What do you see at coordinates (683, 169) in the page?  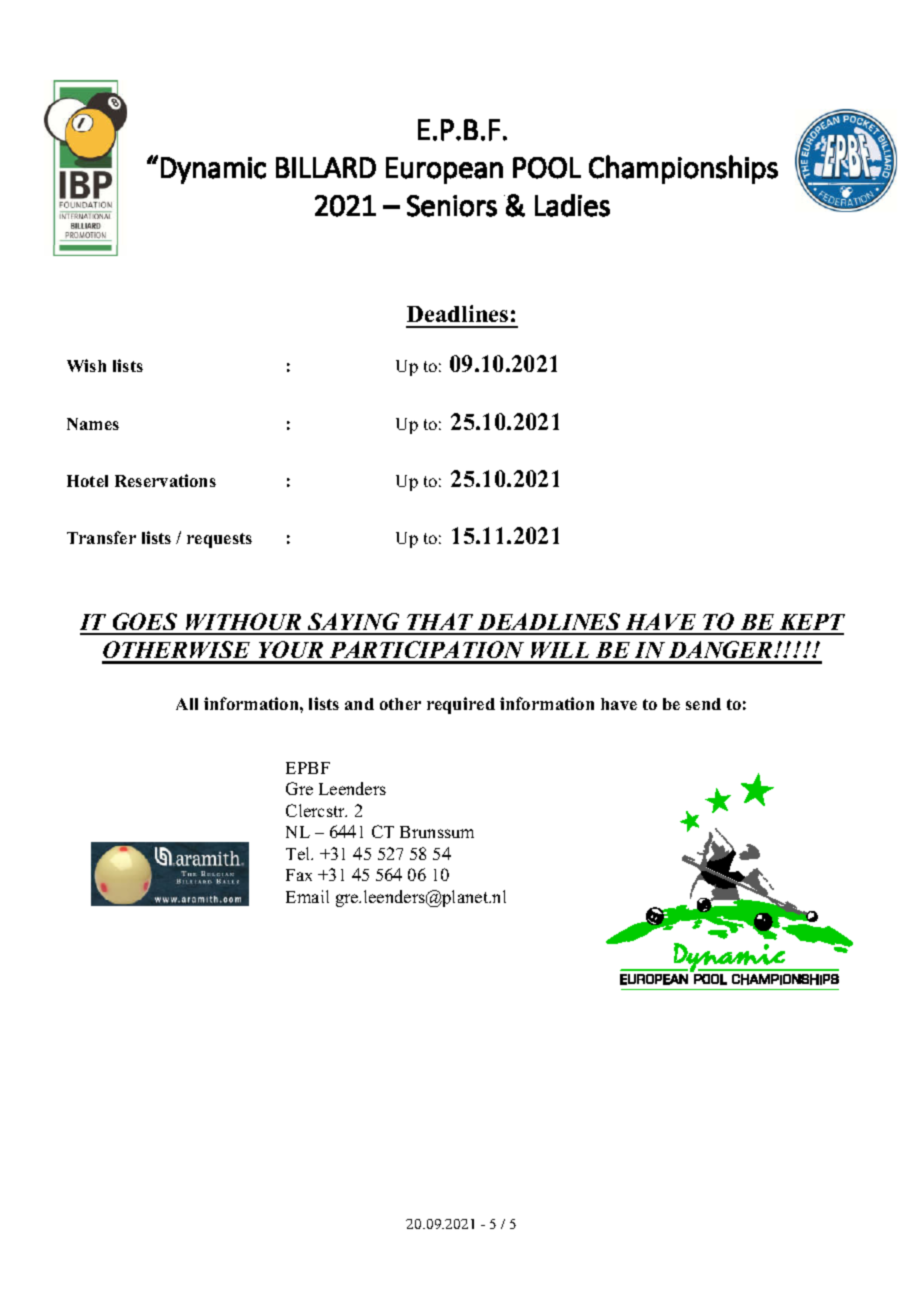 I see `Championships` at bounding box center [683, 169].
